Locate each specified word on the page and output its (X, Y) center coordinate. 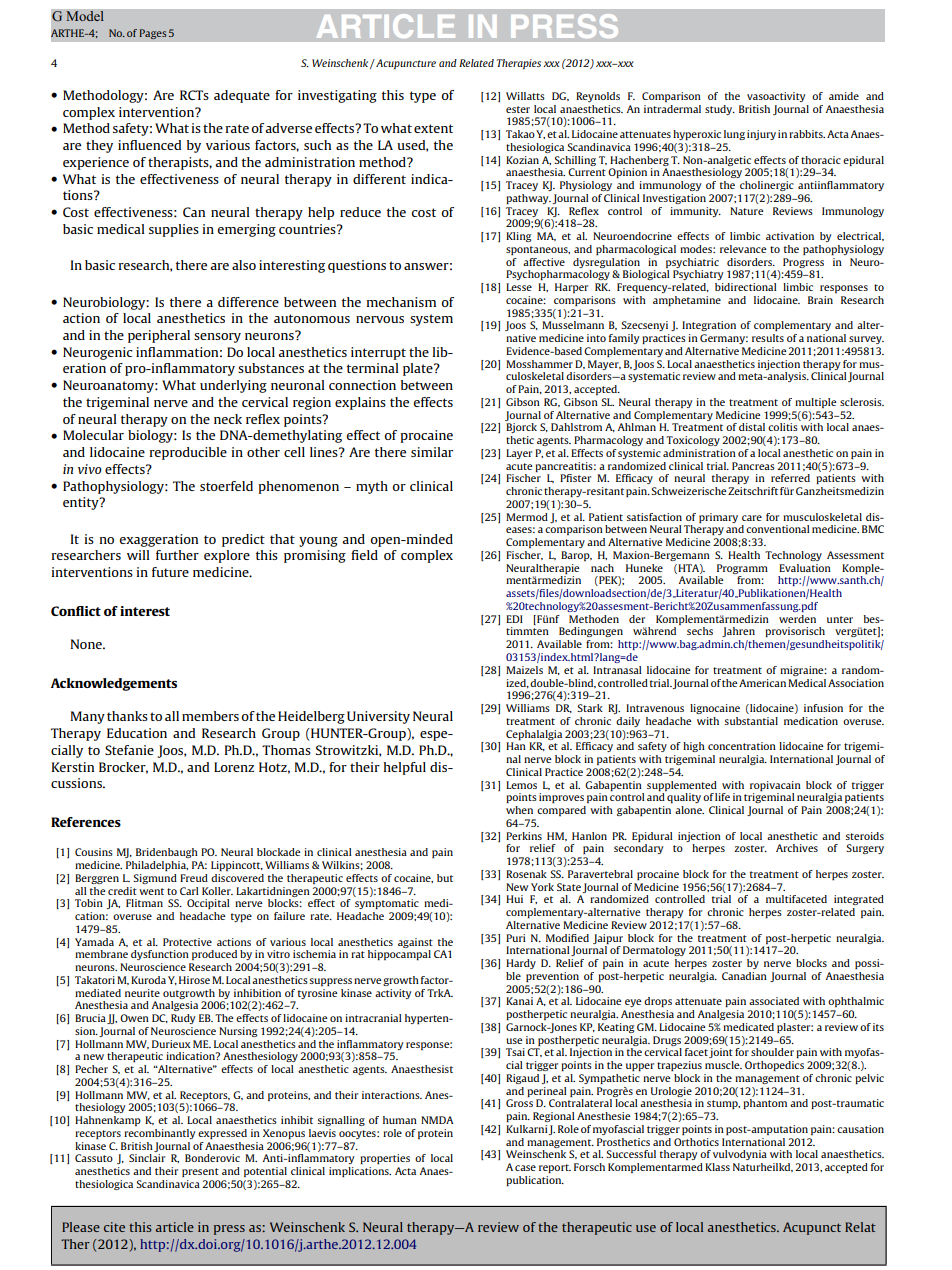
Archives (797, 848)
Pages (153, 34)
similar (432, 452)
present (200, 1172)
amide (844, 96)
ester (518, 109)
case (525, 1168)
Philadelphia (157, 866)
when (519, 810)
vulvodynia (740, 1155)
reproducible (188, 453)
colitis (783, 427)
